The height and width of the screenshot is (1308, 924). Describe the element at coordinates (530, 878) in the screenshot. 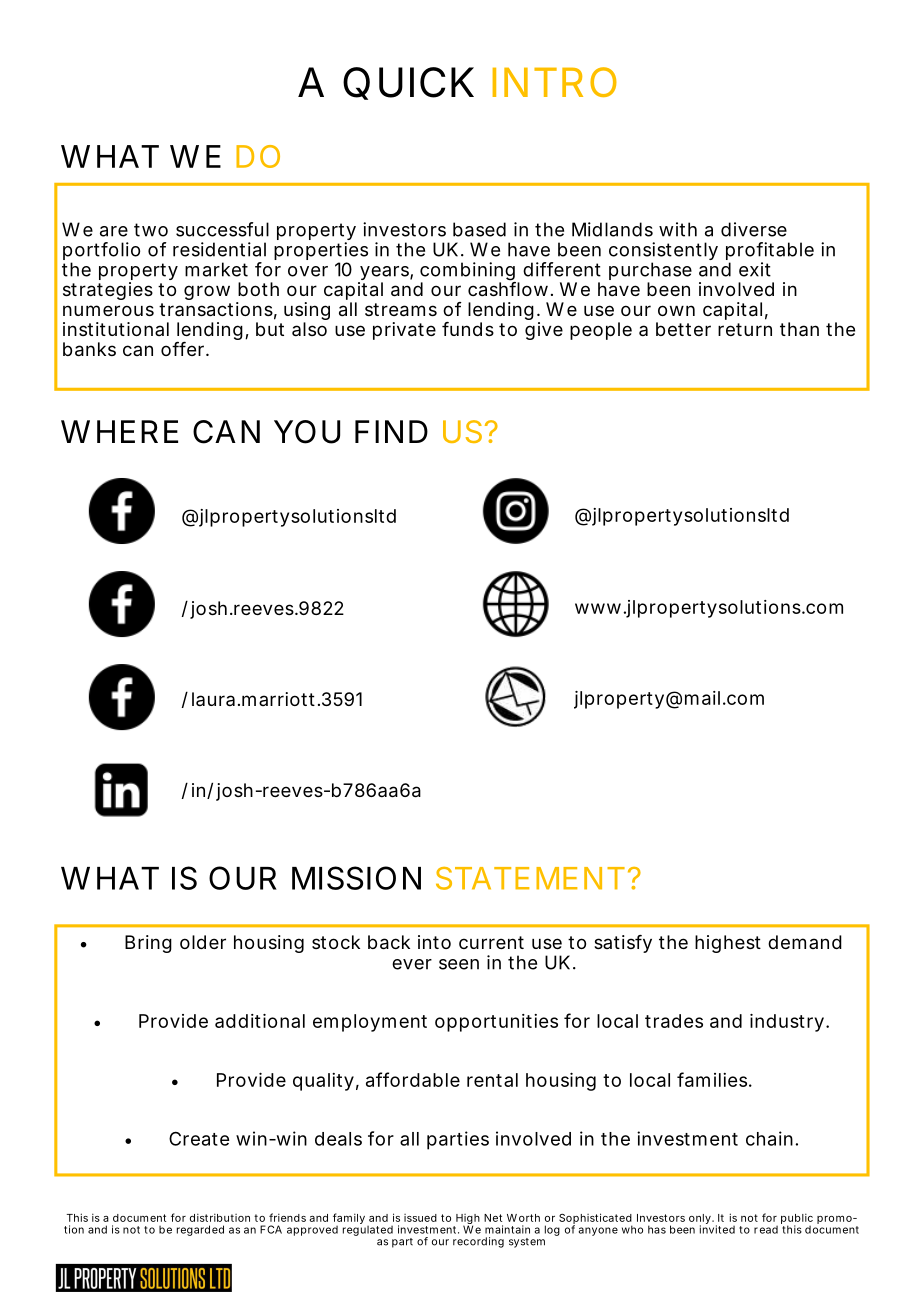

I see `STATEMENT` at that location.
